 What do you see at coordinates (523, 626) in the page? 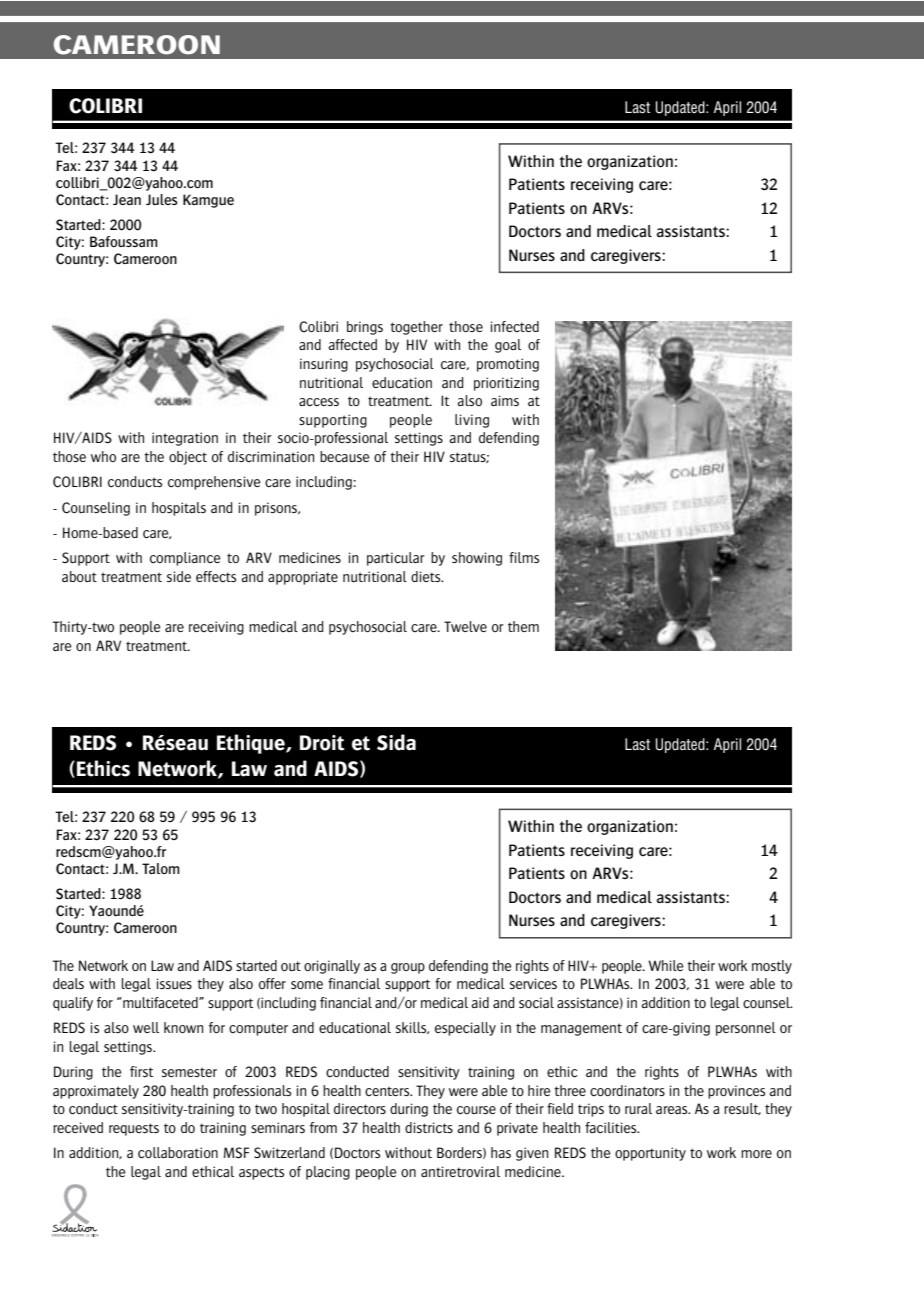
I see `them` at bounding box center [523, 626].
